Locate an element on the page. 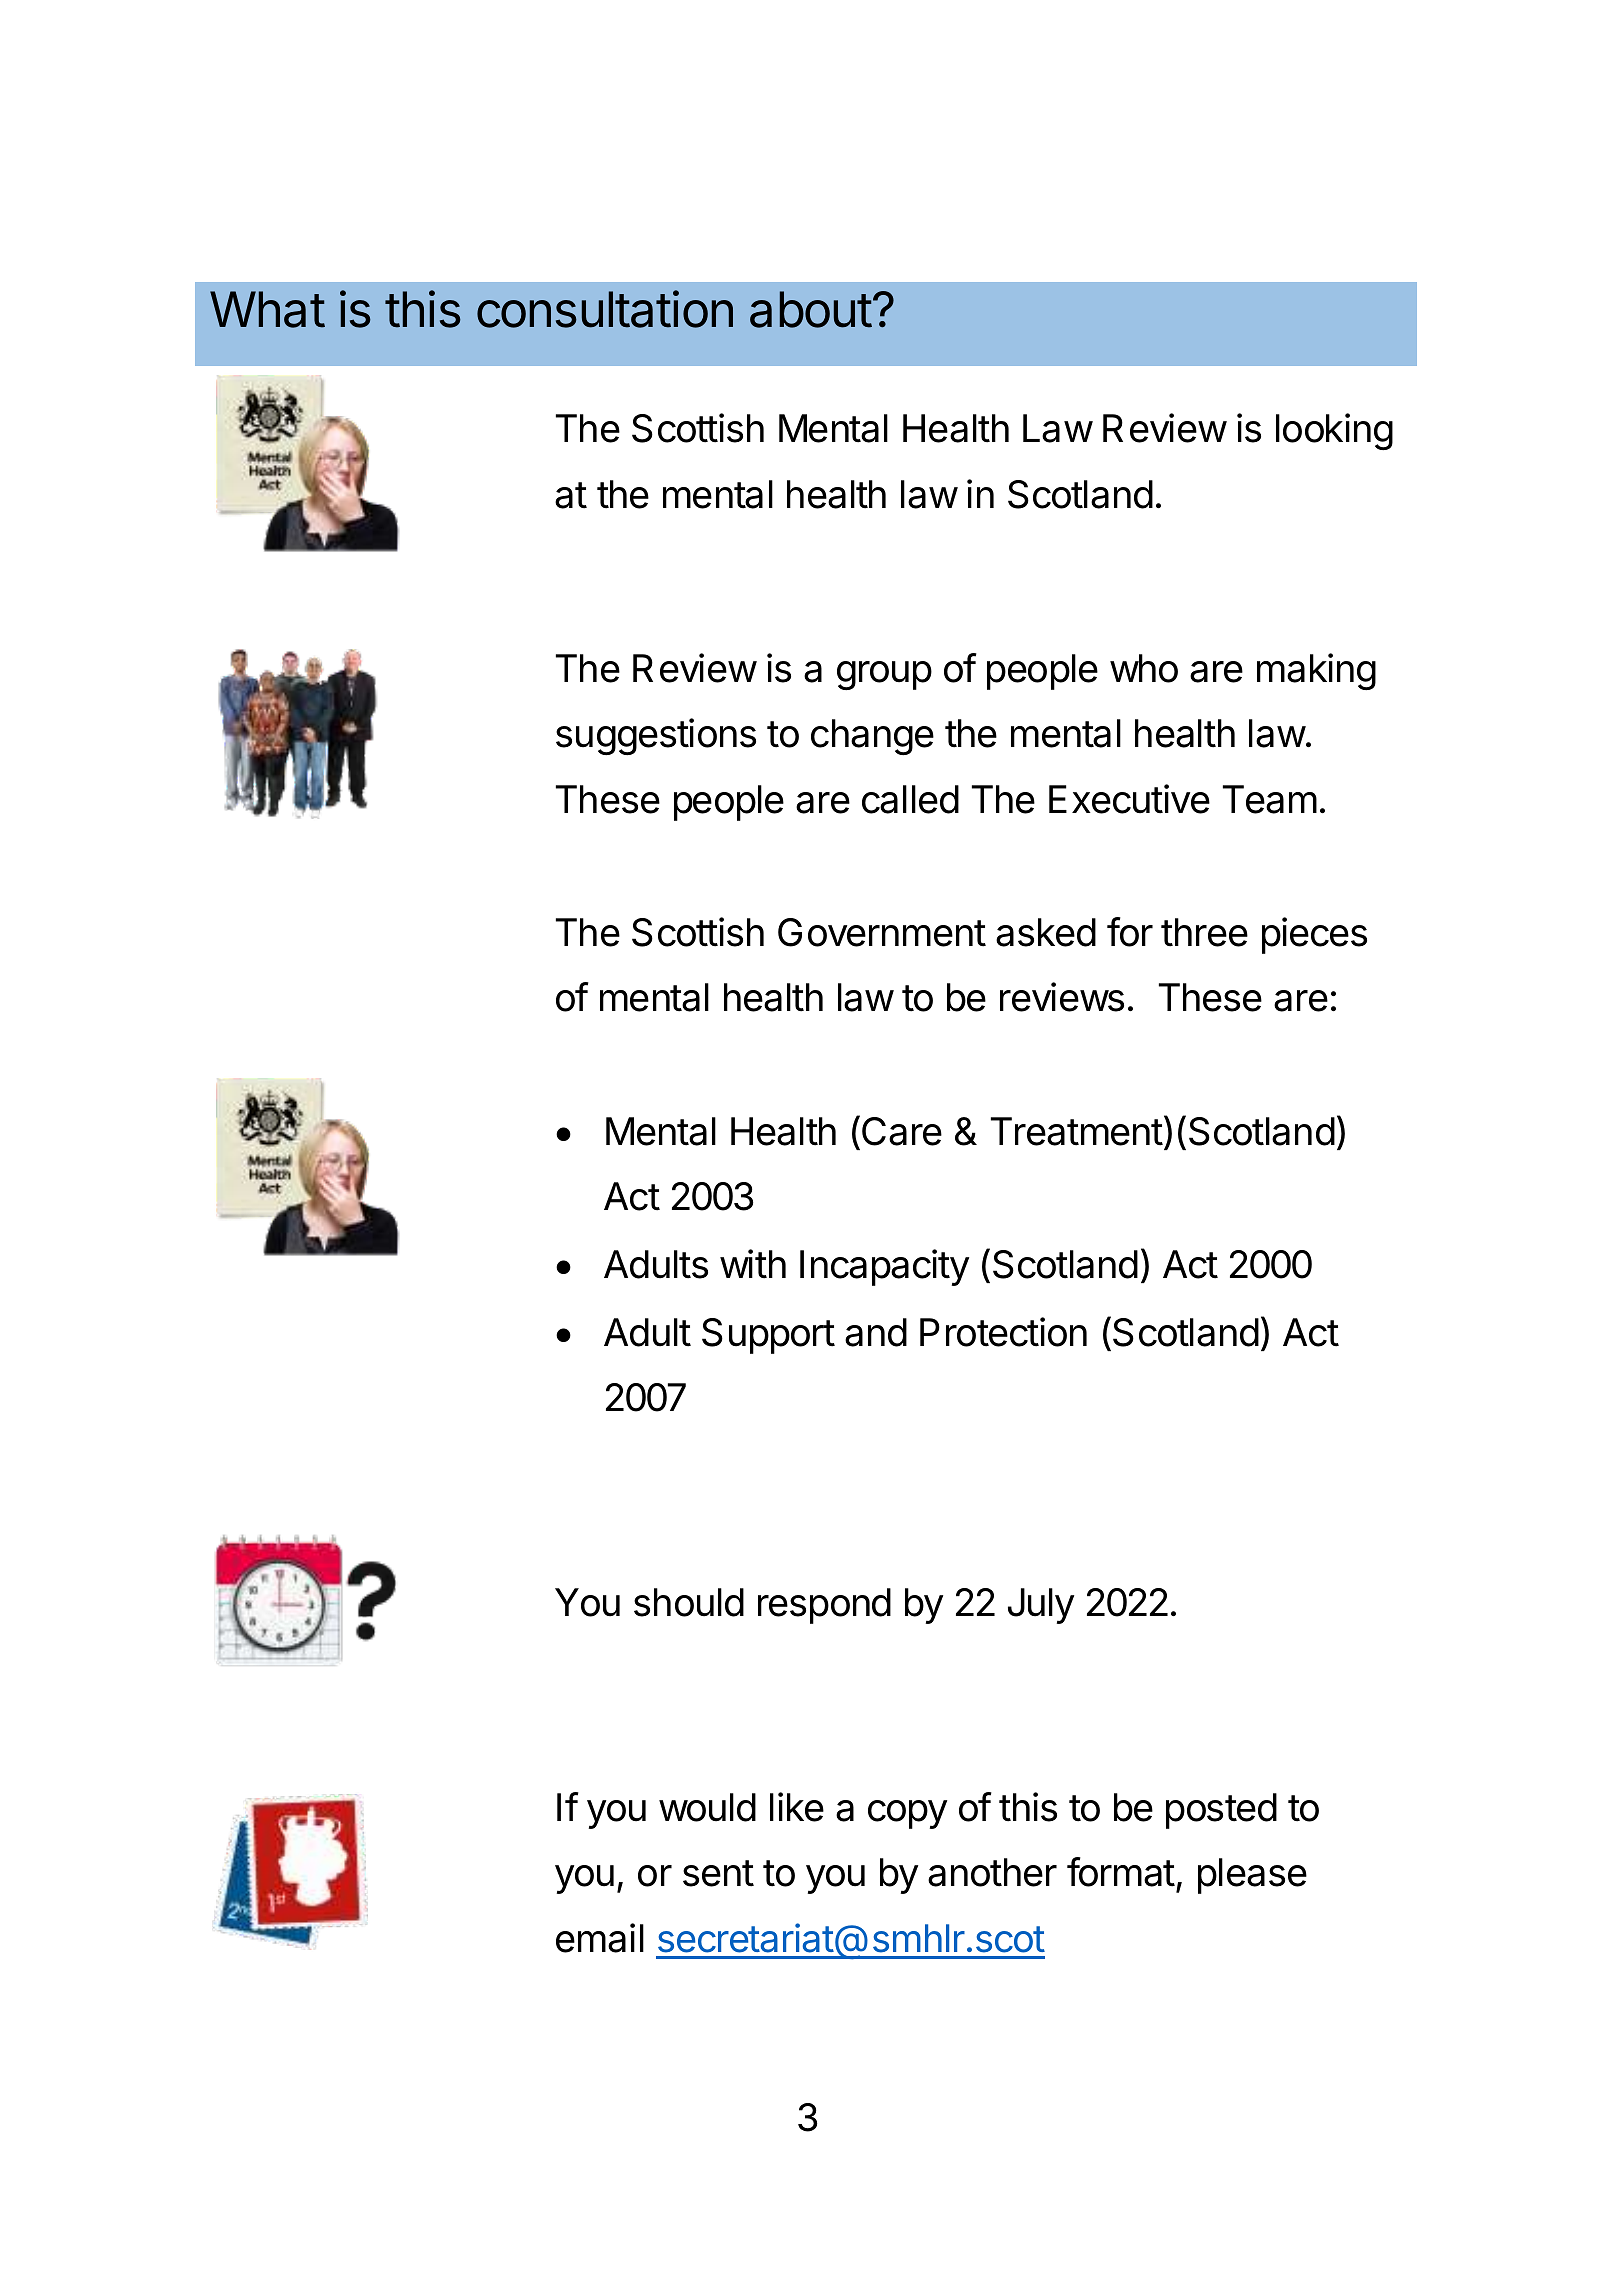 The height and width of the page is (2281, 1613). looking is located at coordinates (1334, 431).
